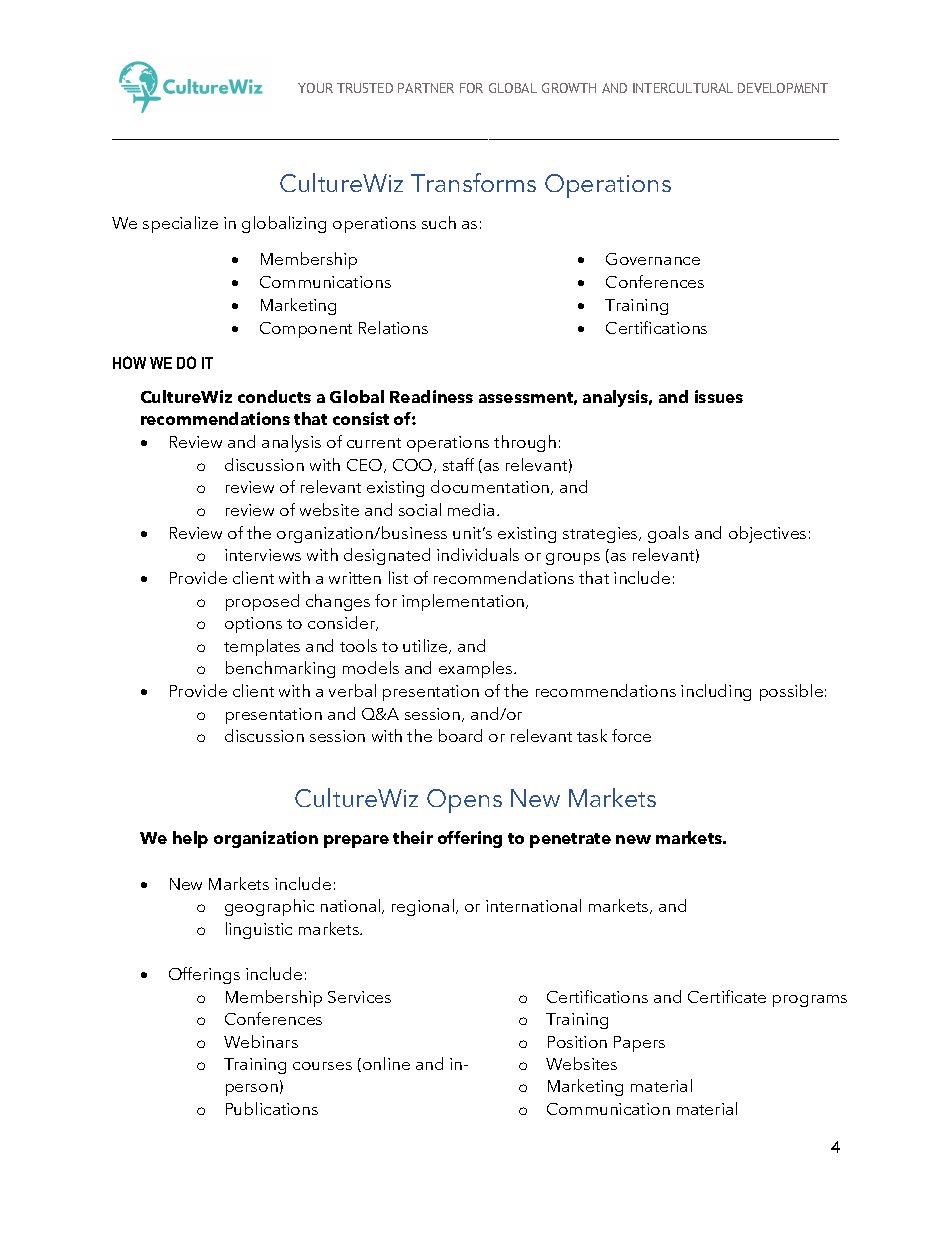  What do you see at coordinates (262, 602) in the screenshot?
I see `proposed` at bounding box center [262, 602].
